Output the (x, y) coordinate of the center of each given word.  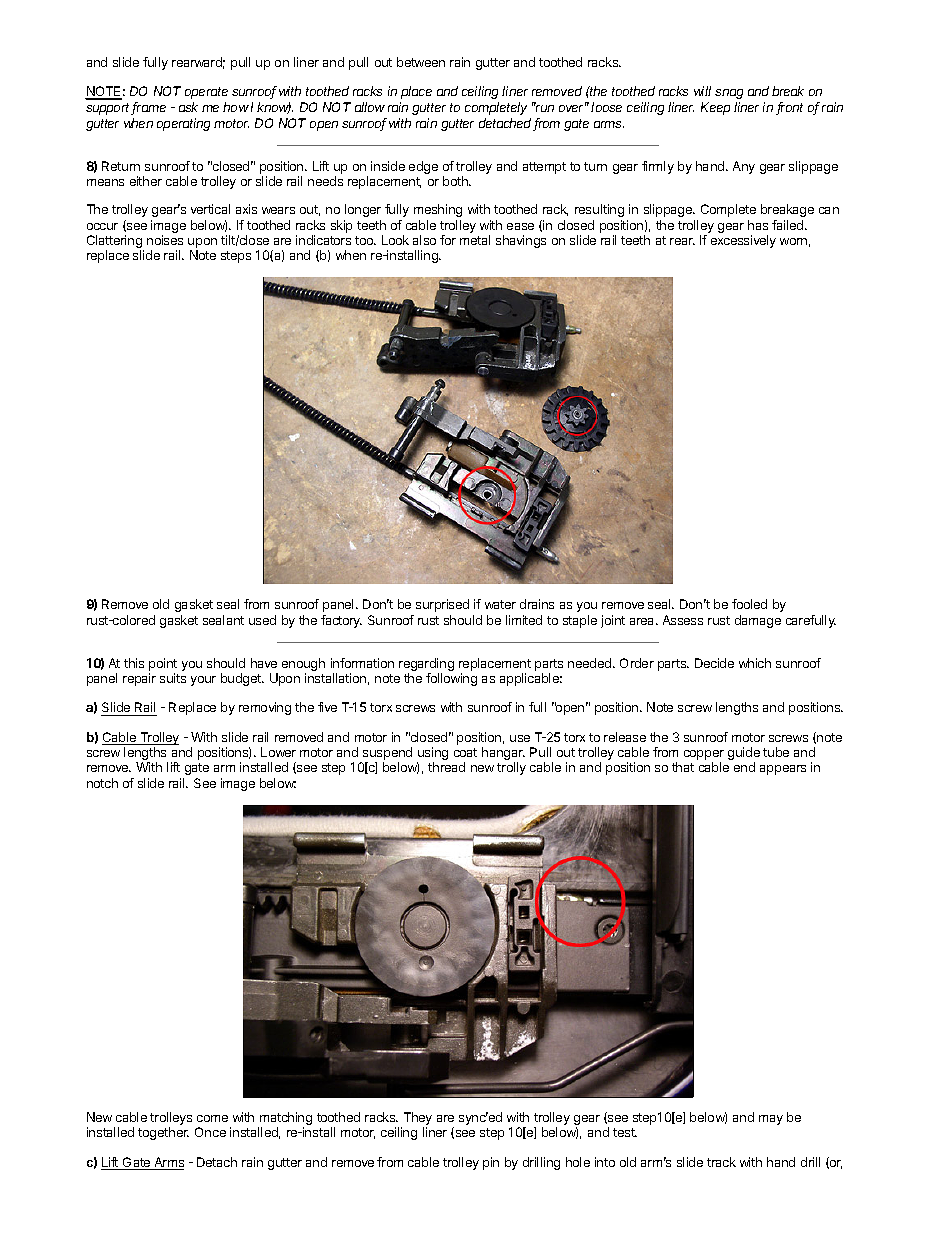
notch (102, 783)
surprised (442, 605)
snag (729, 94)
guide (744, 755)
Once (210, 1132)
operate (206, 93)
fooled (749, 604)
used (262, 620)
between (421, 62)
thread (446, 767)
